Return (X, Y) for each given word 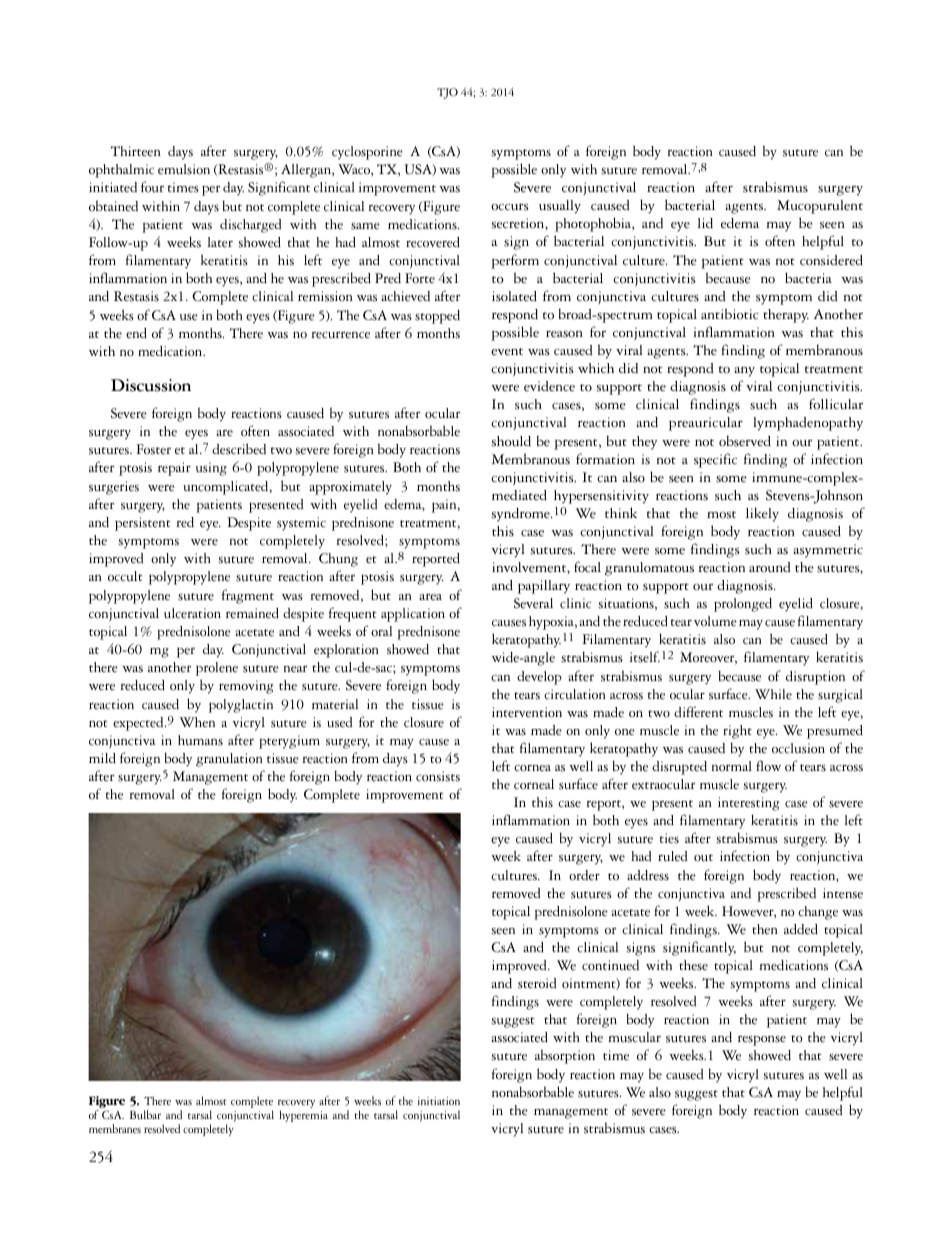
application (413, 615)
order (584, 875)
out (703, 858)
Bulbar (145, 1114)
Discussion (151, 385)
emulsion (184, 169)
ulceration (192, 613)
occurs (510, 207)
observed (745, 441)
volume (715, 621)
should (511, 441)
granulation (229, 760)
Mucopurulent (820, 207)
